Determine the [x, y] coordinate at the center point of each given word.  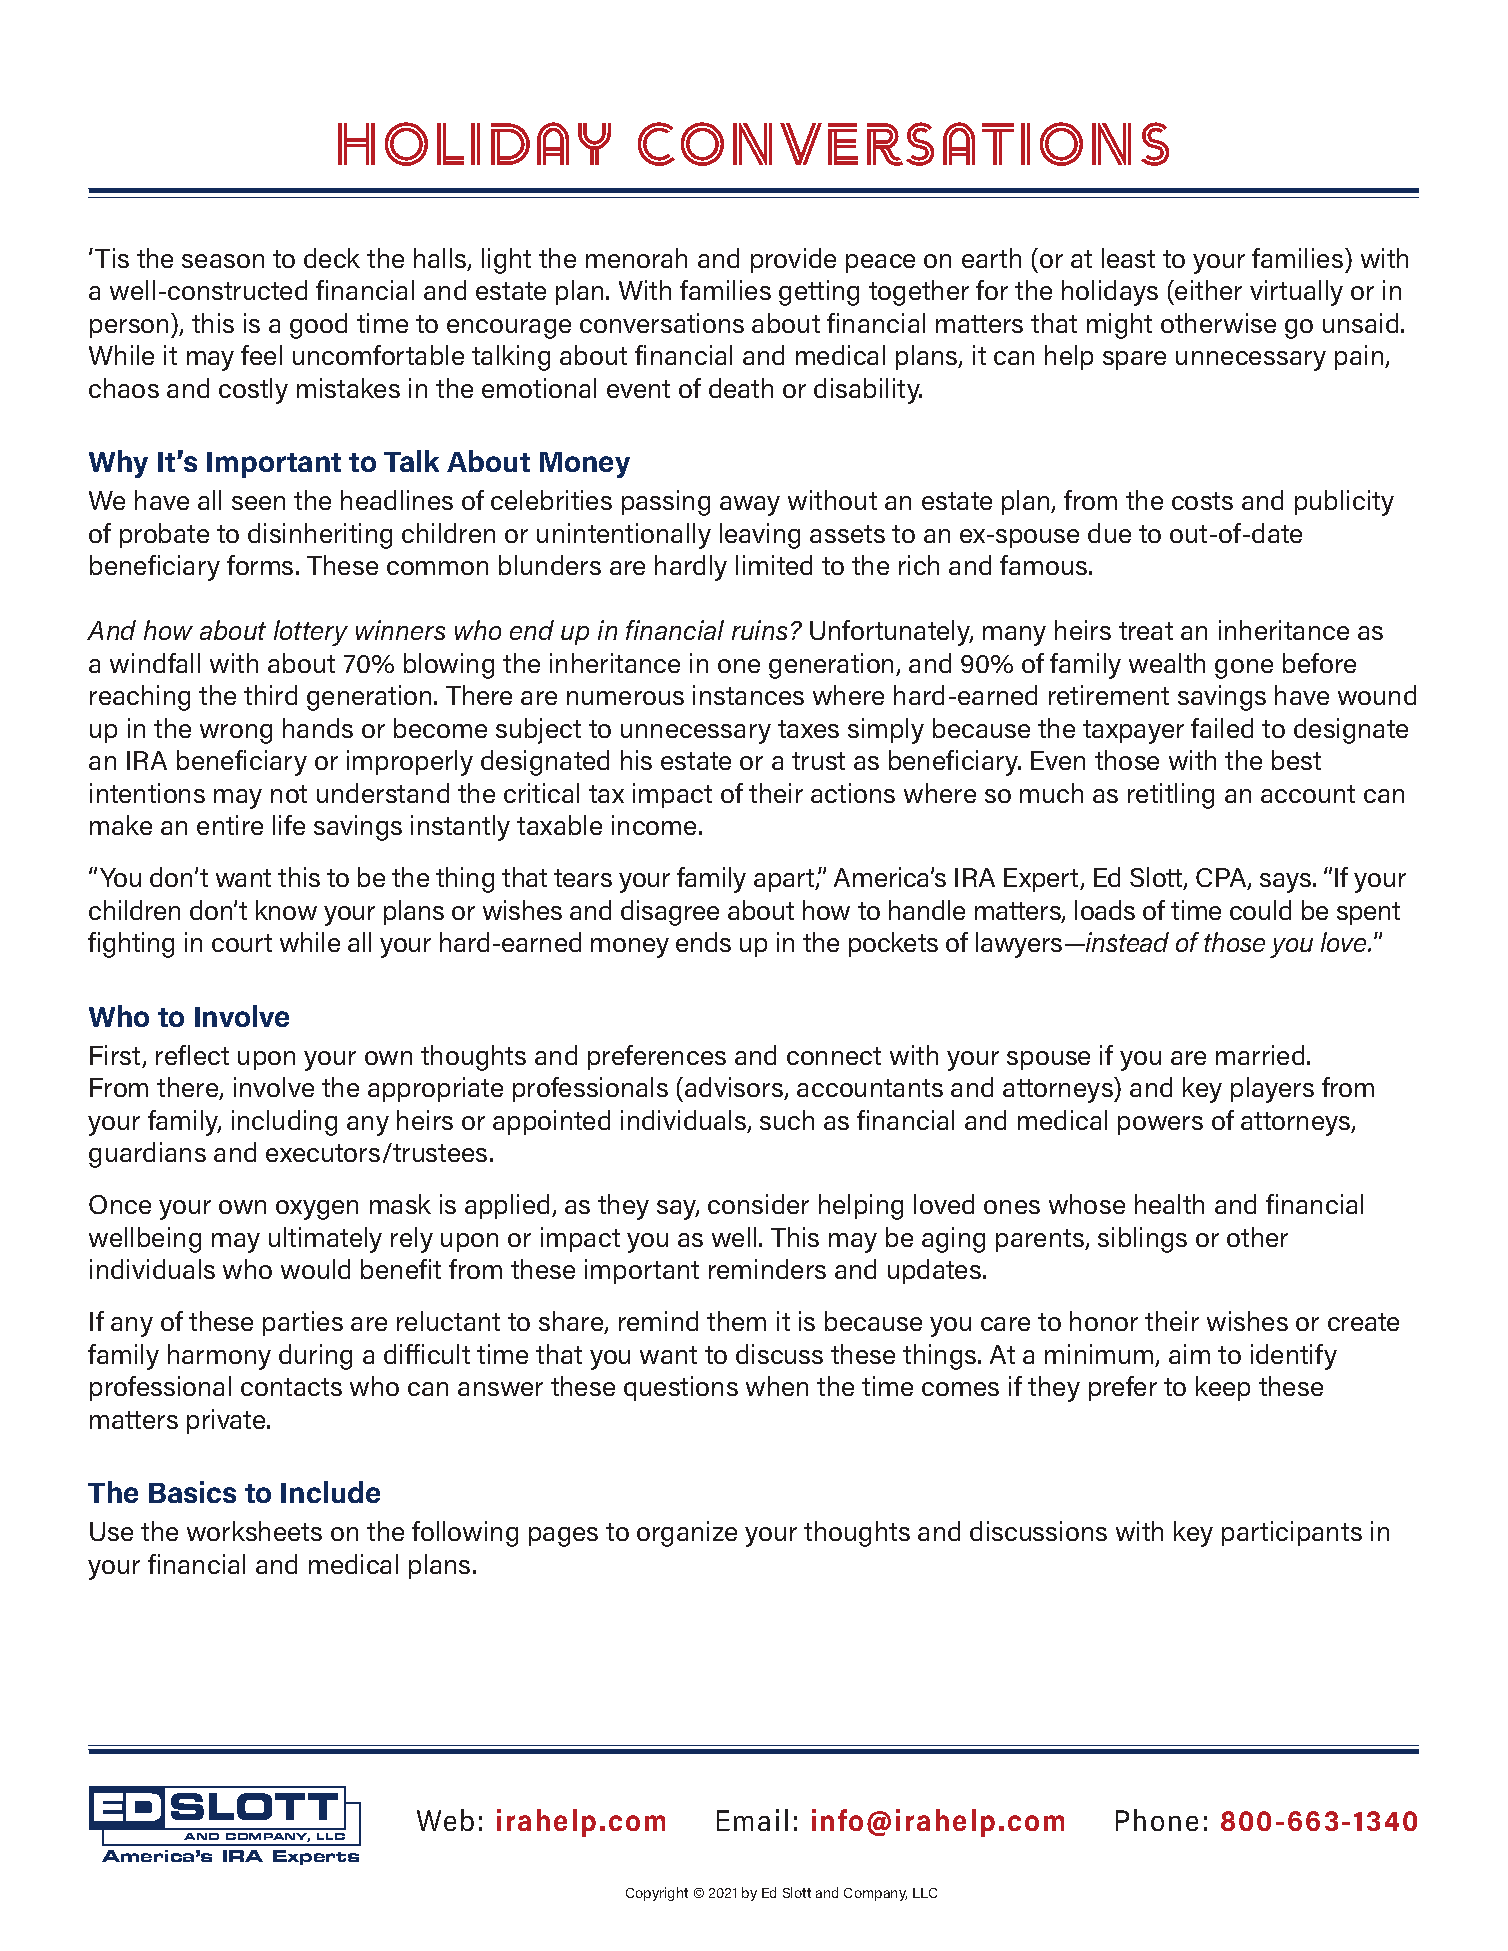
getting [819, 293]
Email [752, 1820]
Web [445, 1820]
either [1207, 290]
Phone [1157, 1820]
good [318, 326]
